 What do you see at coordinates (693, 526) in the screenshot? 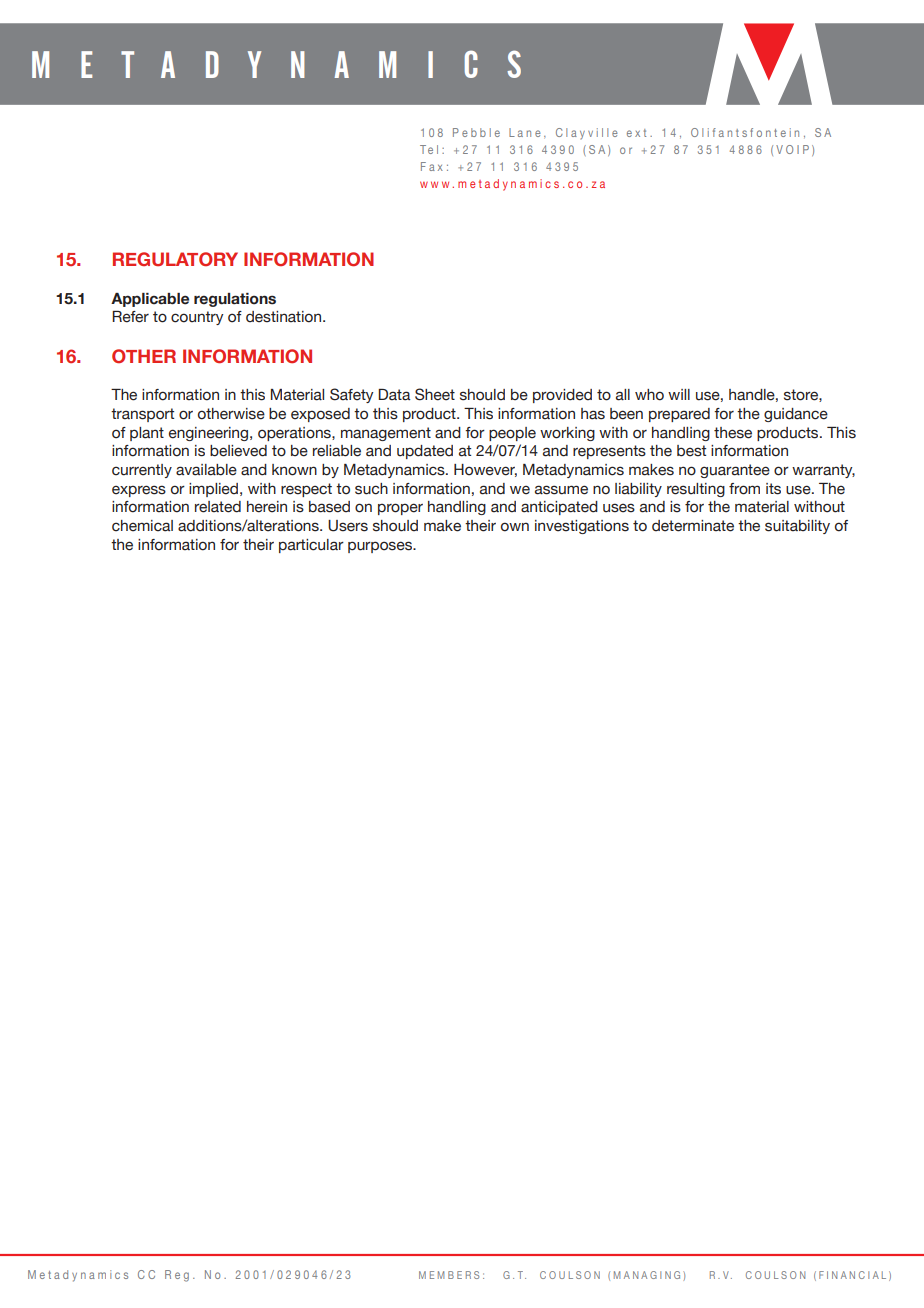
I see `determinate` at bounding box center [693, 526].
